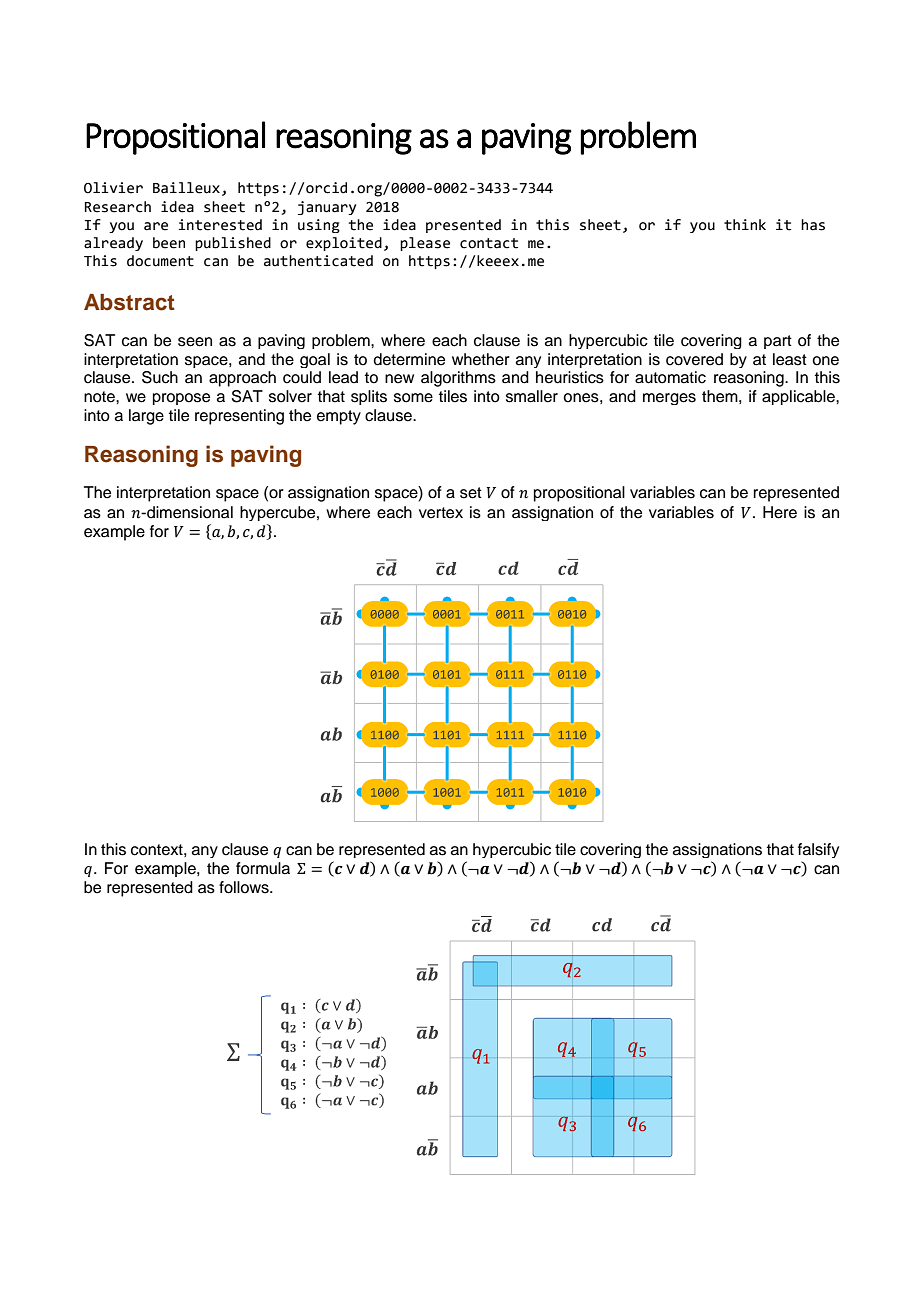 The height and width of the image is (1308, 924). Describe the element at coordinates (745, 225) in the image. I see `think` at that location.
